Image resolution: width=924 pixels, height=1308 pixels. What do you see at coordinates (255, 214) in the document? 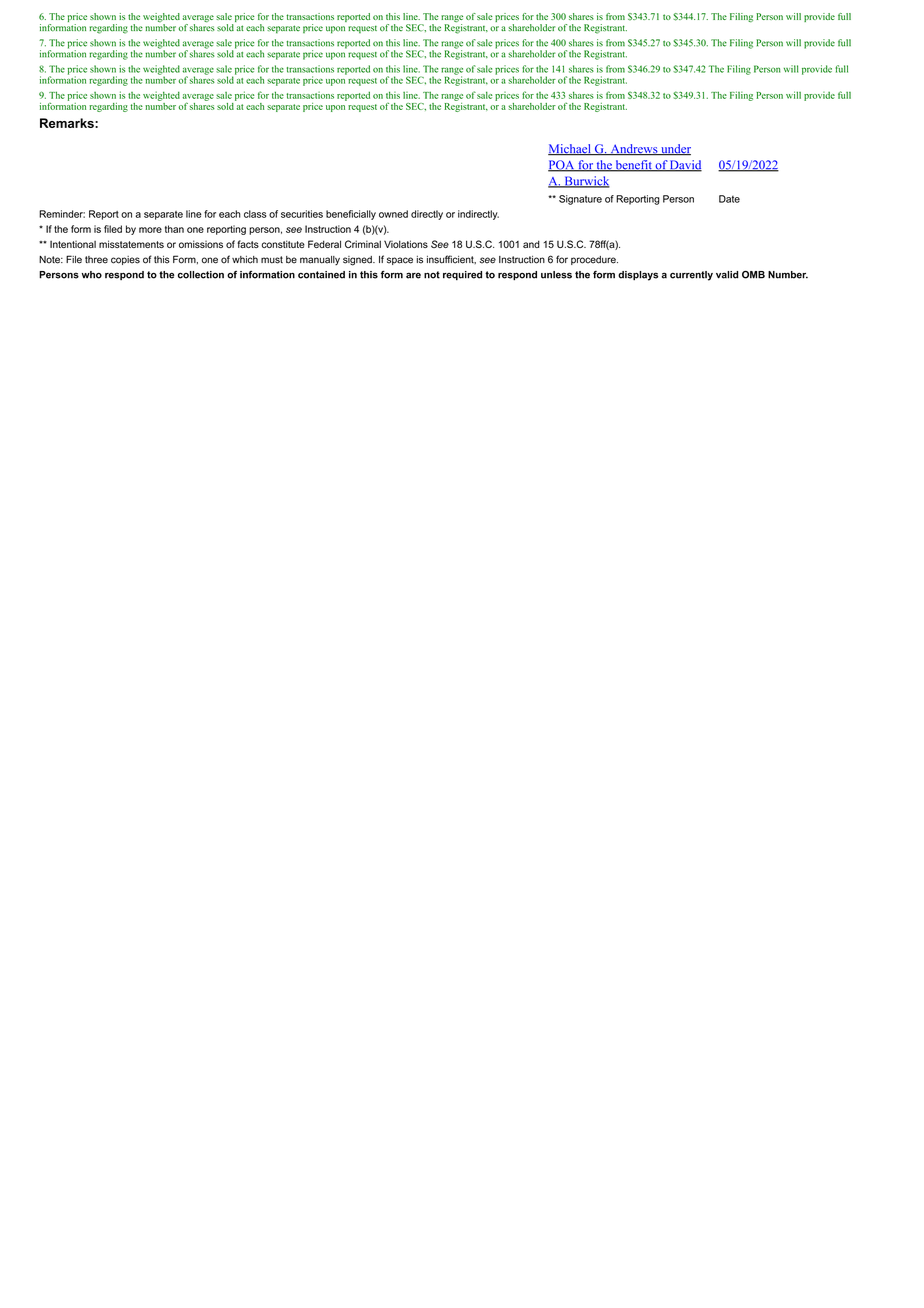
I see `class` at bounding box center [255, 214].
